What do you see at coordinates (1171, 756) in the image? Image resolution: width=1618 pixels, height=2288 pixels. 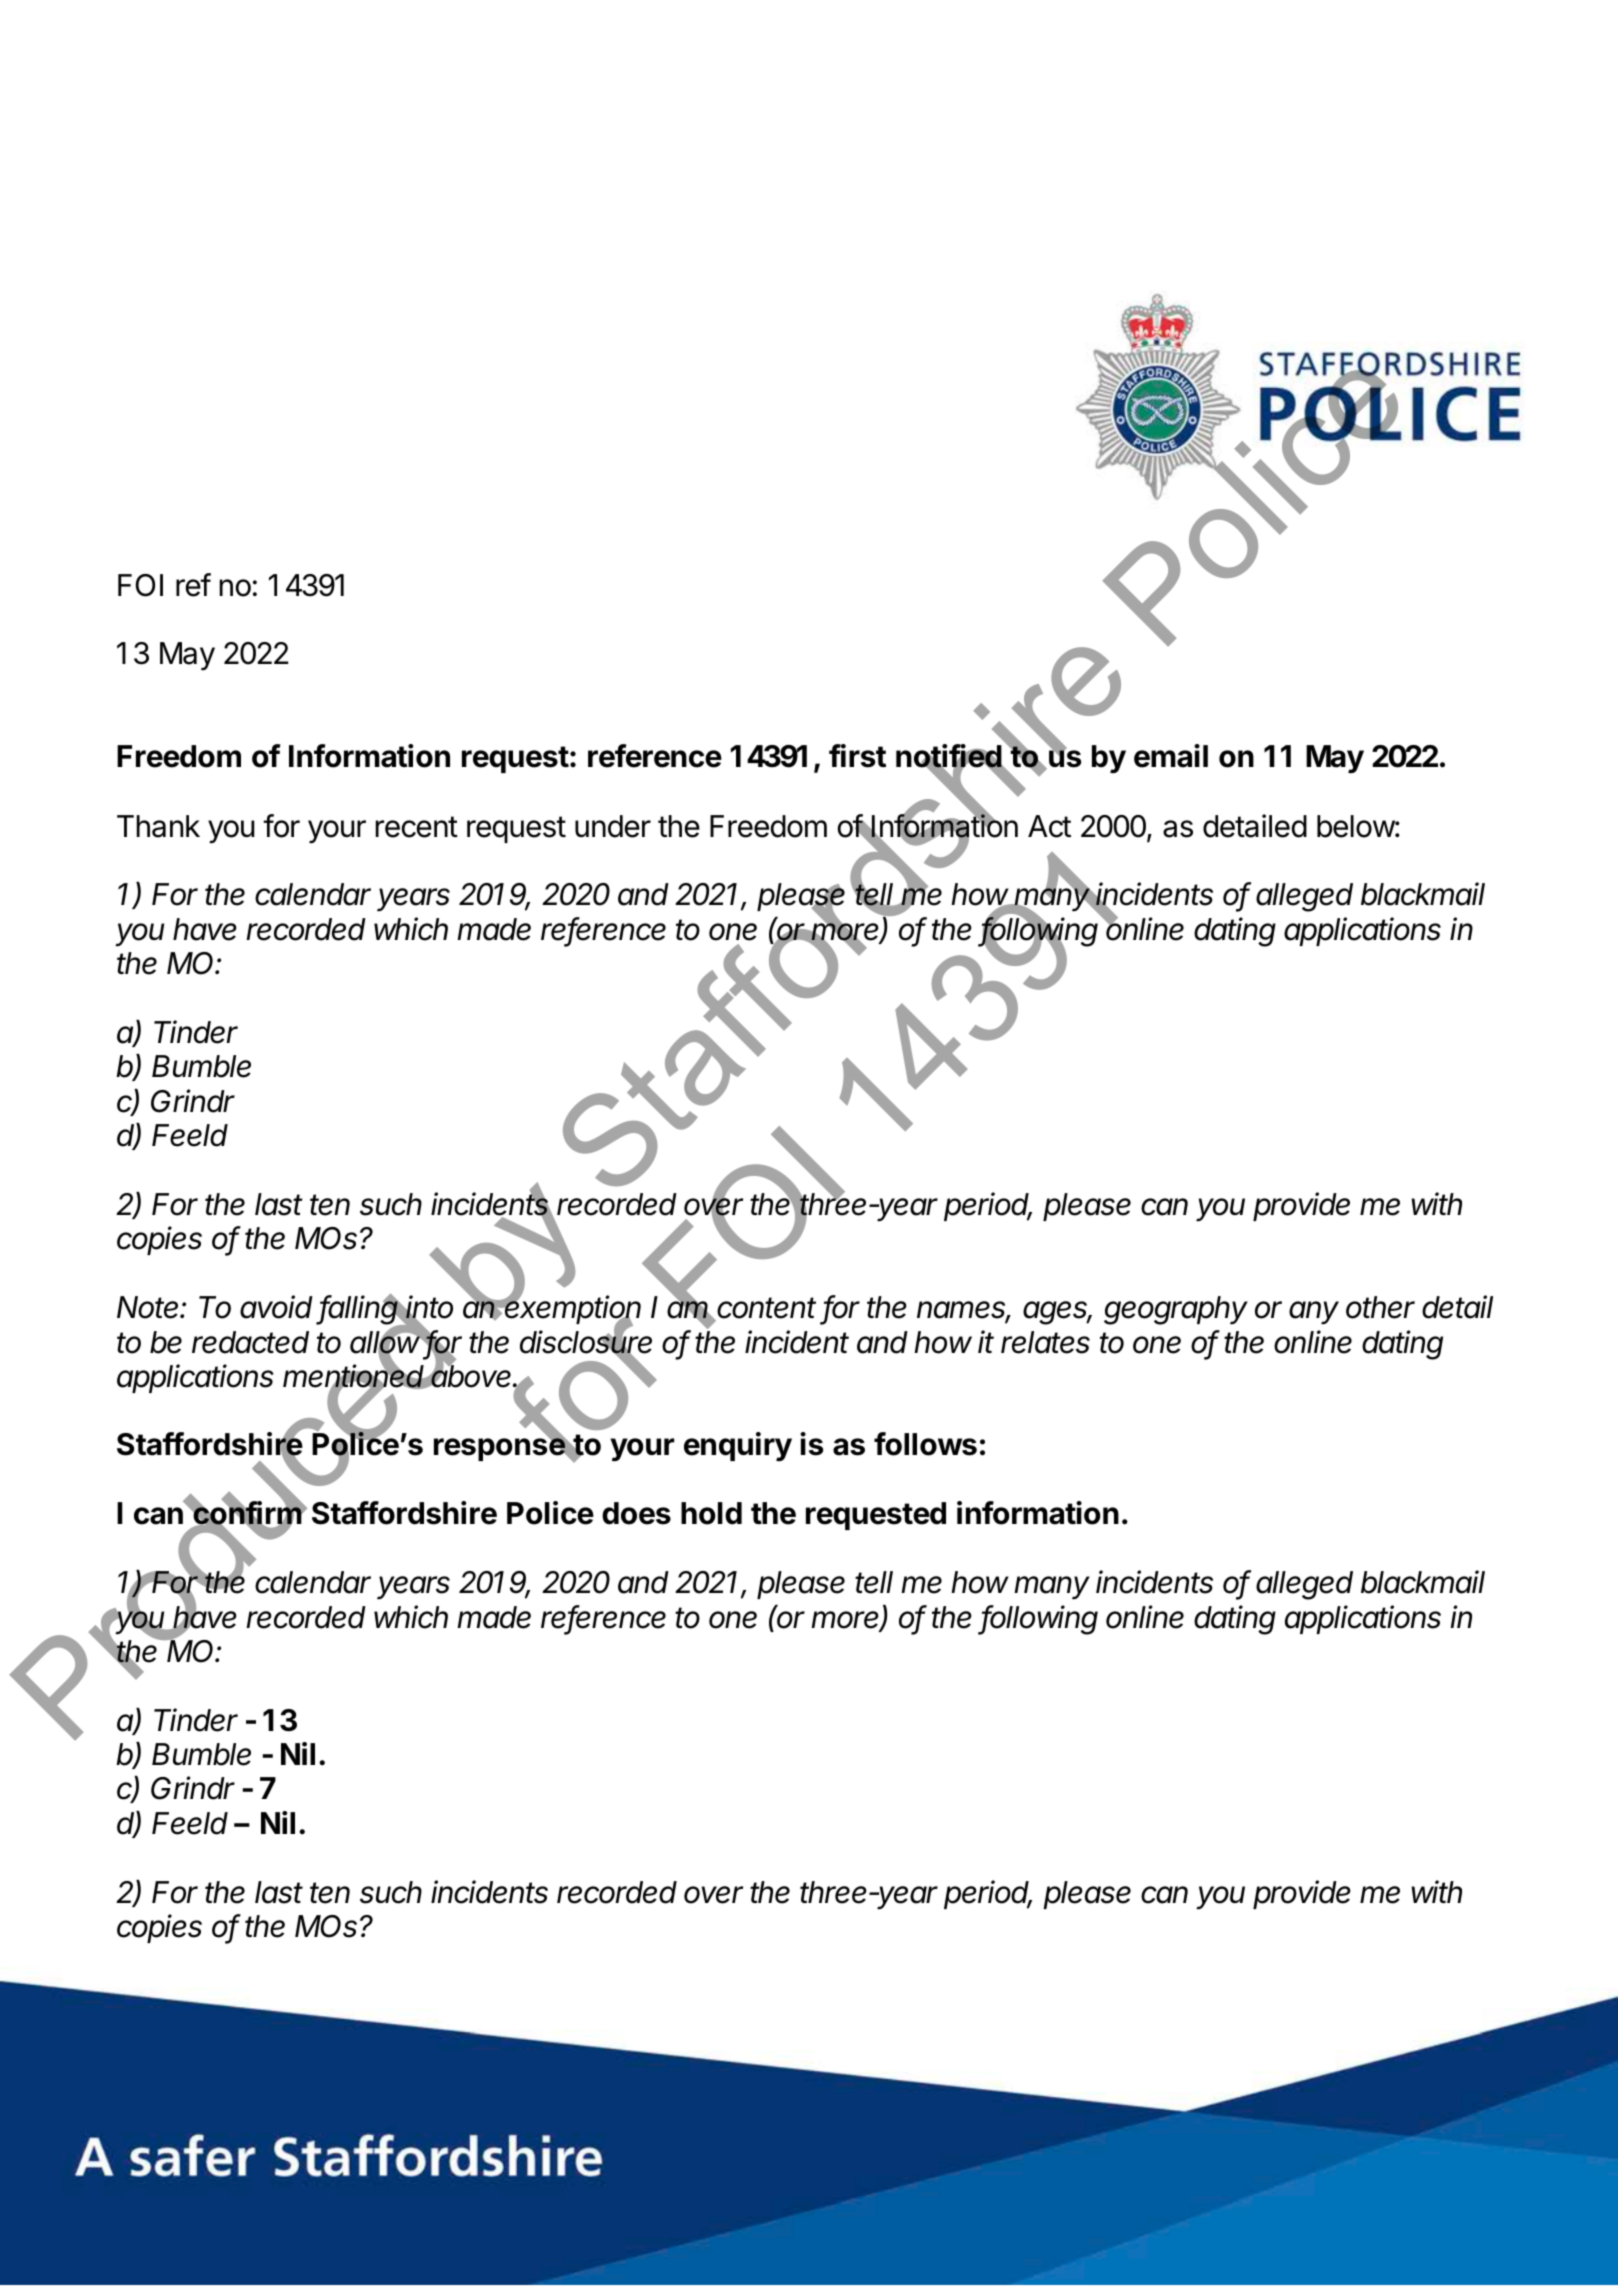 I see `email` at bounding box center [1171, 756].
